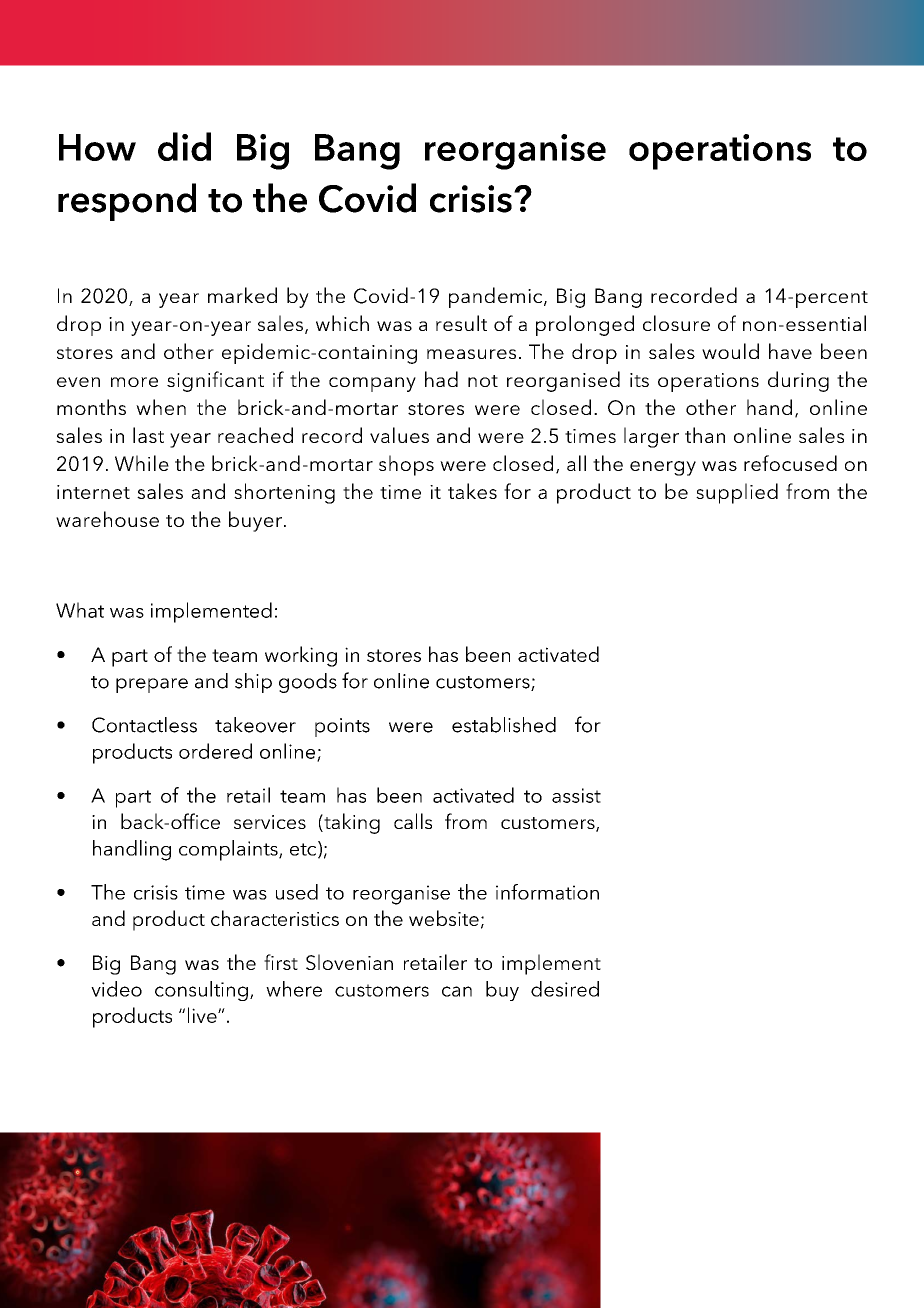 This document has width=924, height=1308. I want to click on takes, so click(472, 491).
